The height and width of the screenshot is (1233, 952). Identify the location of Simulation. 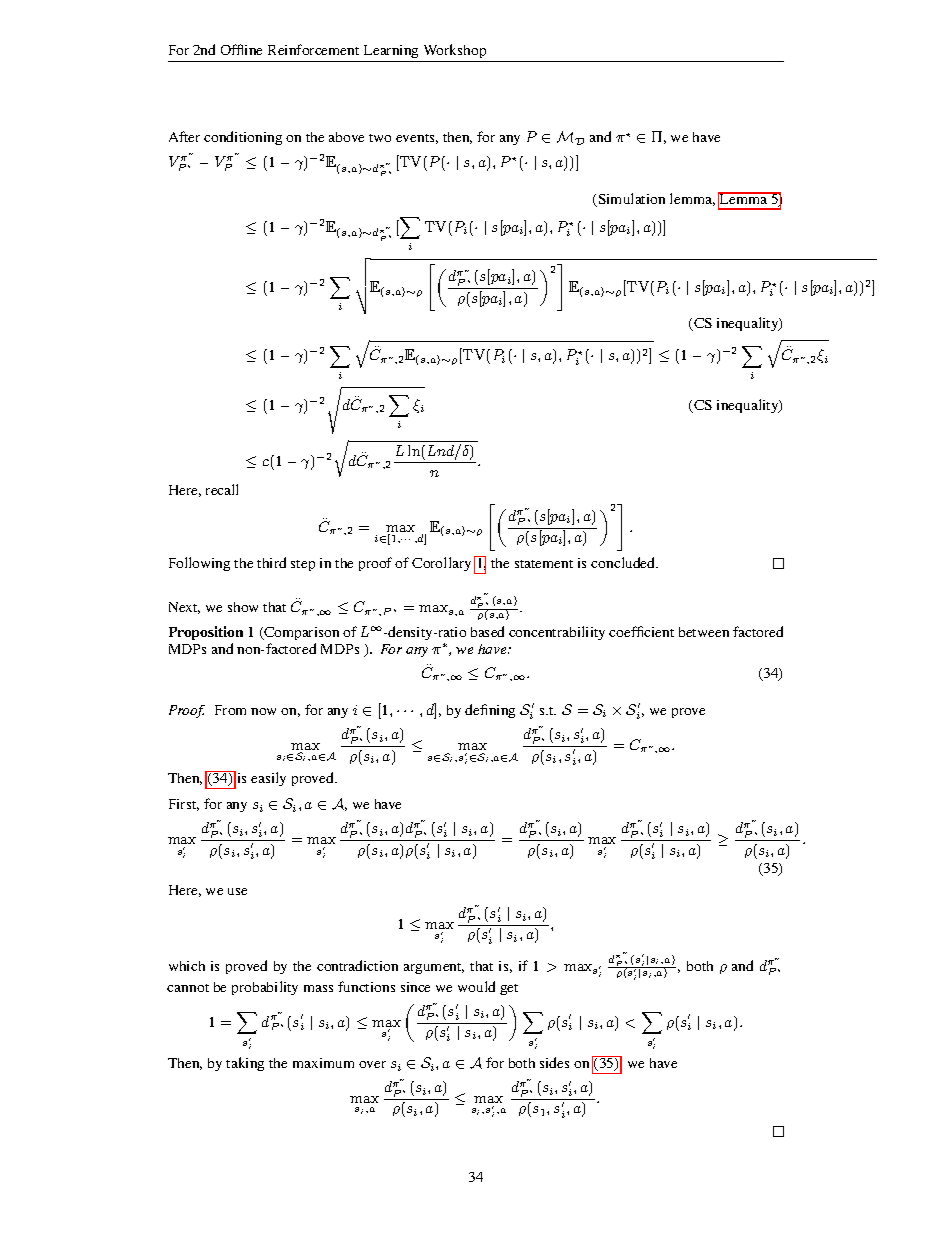
(630, 200).
